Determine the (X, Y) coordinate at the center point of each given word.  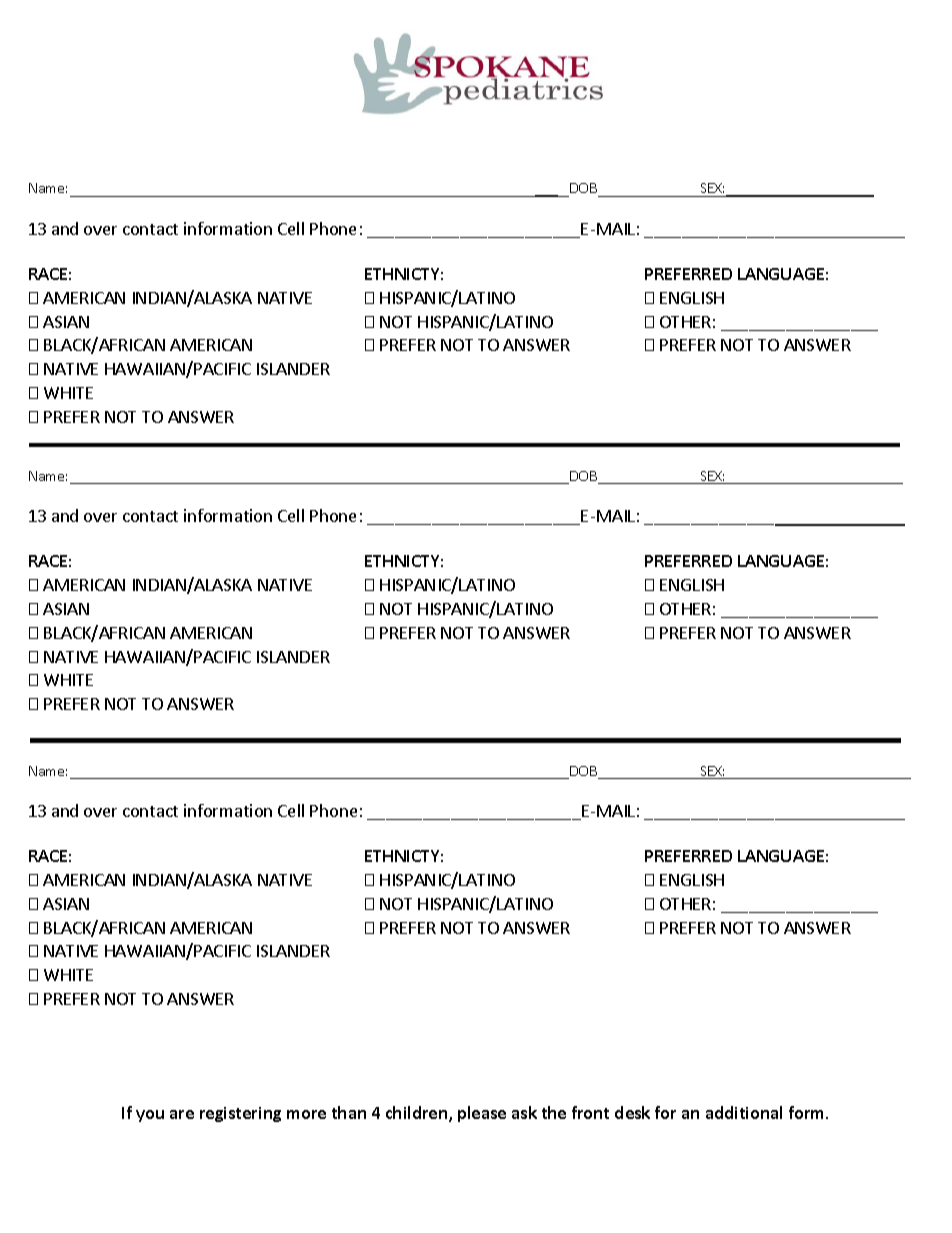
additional (744, 1112)
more (306, 1114)
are (182, 1114)
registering (240, 1114)
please (482, 1114)
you (150, 1116)
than (349, 1112)
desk (632, 1112)
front (590, 1112)
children (418, 1114)
